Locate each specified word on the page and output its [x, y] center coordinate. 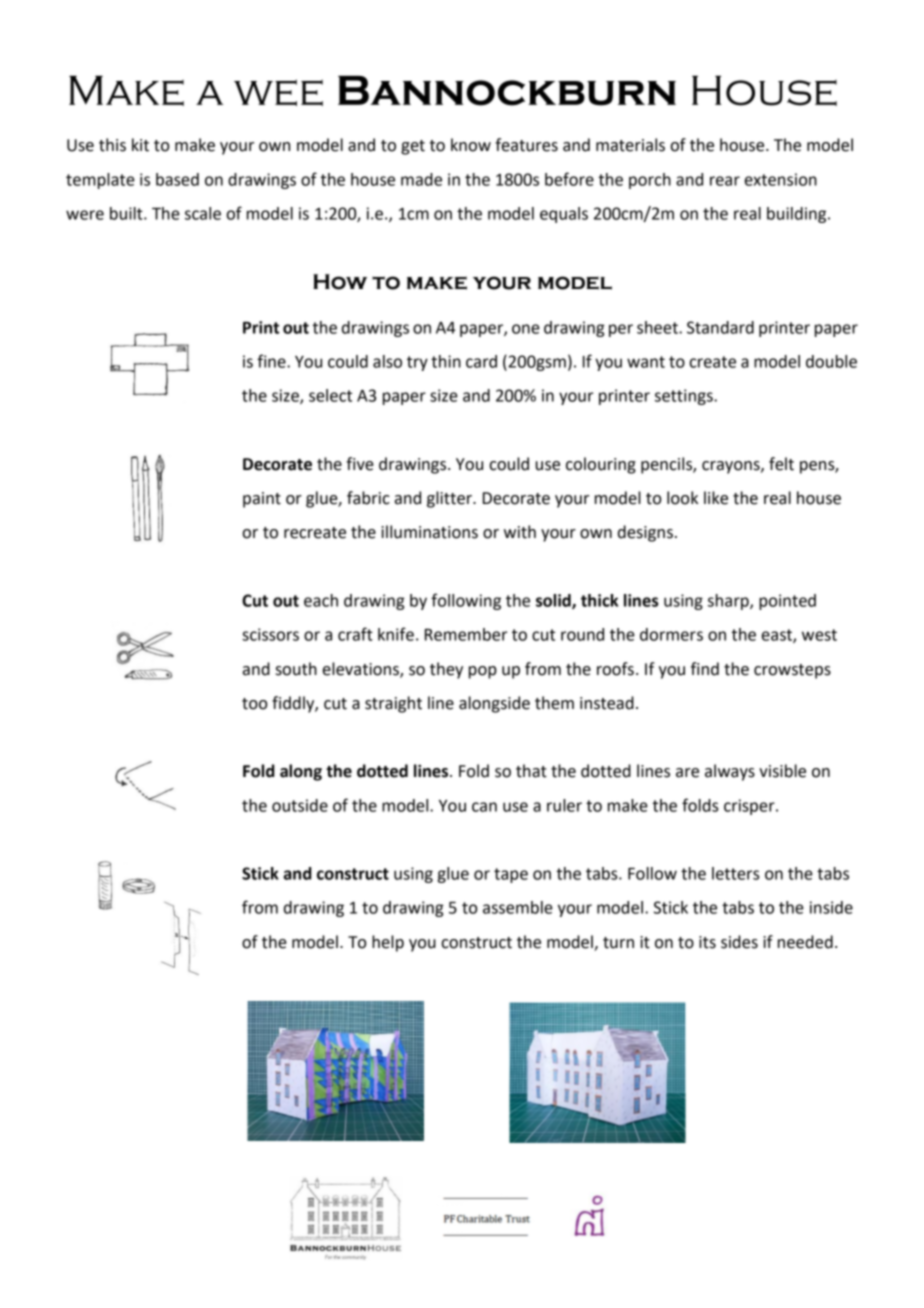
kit [140, 145]
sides [739, 942]
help [388, 943]
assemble [518, 907]
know [471, 145]
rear [725, 181]
